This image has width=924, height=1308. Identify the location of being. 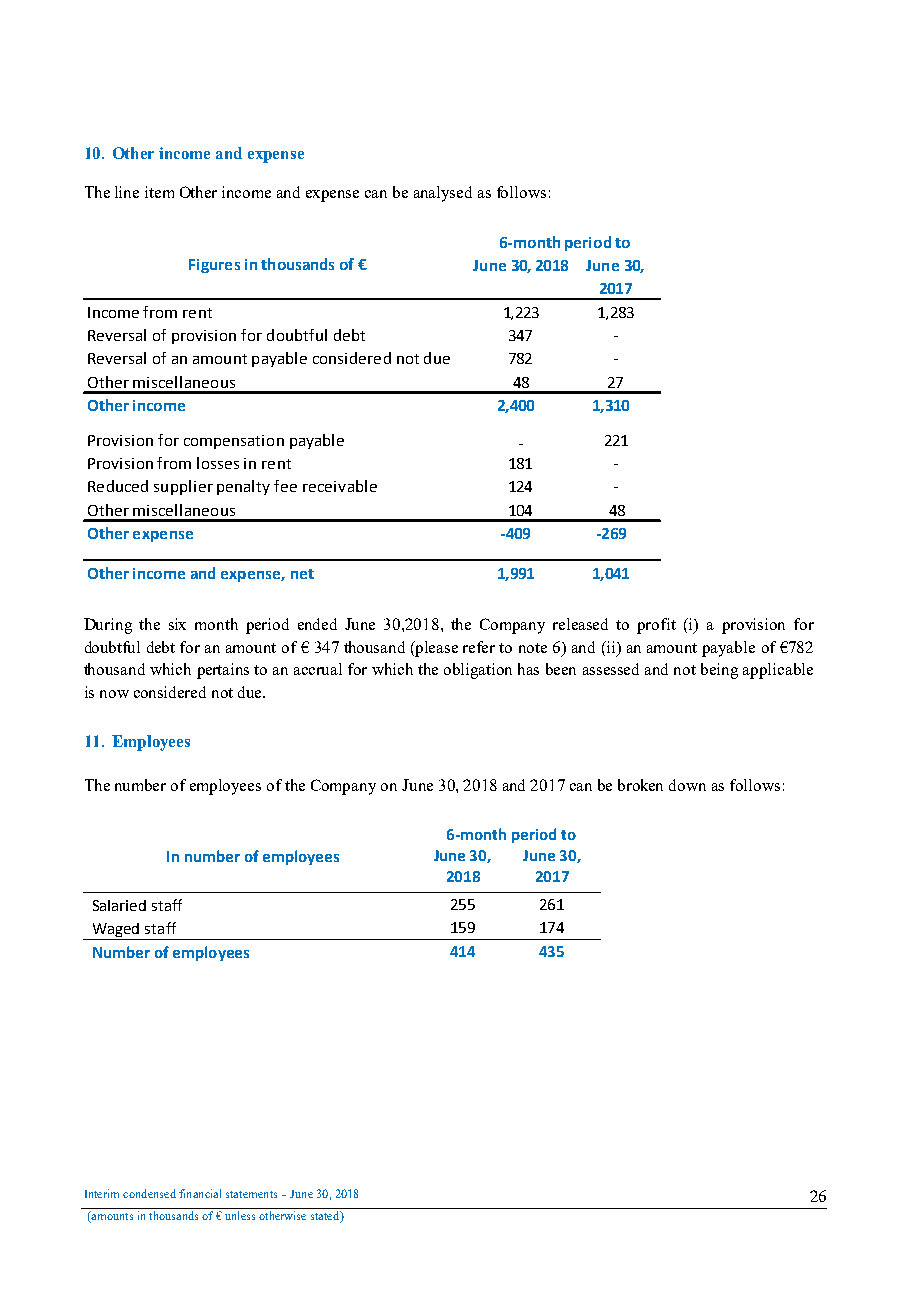
(719, 671).
